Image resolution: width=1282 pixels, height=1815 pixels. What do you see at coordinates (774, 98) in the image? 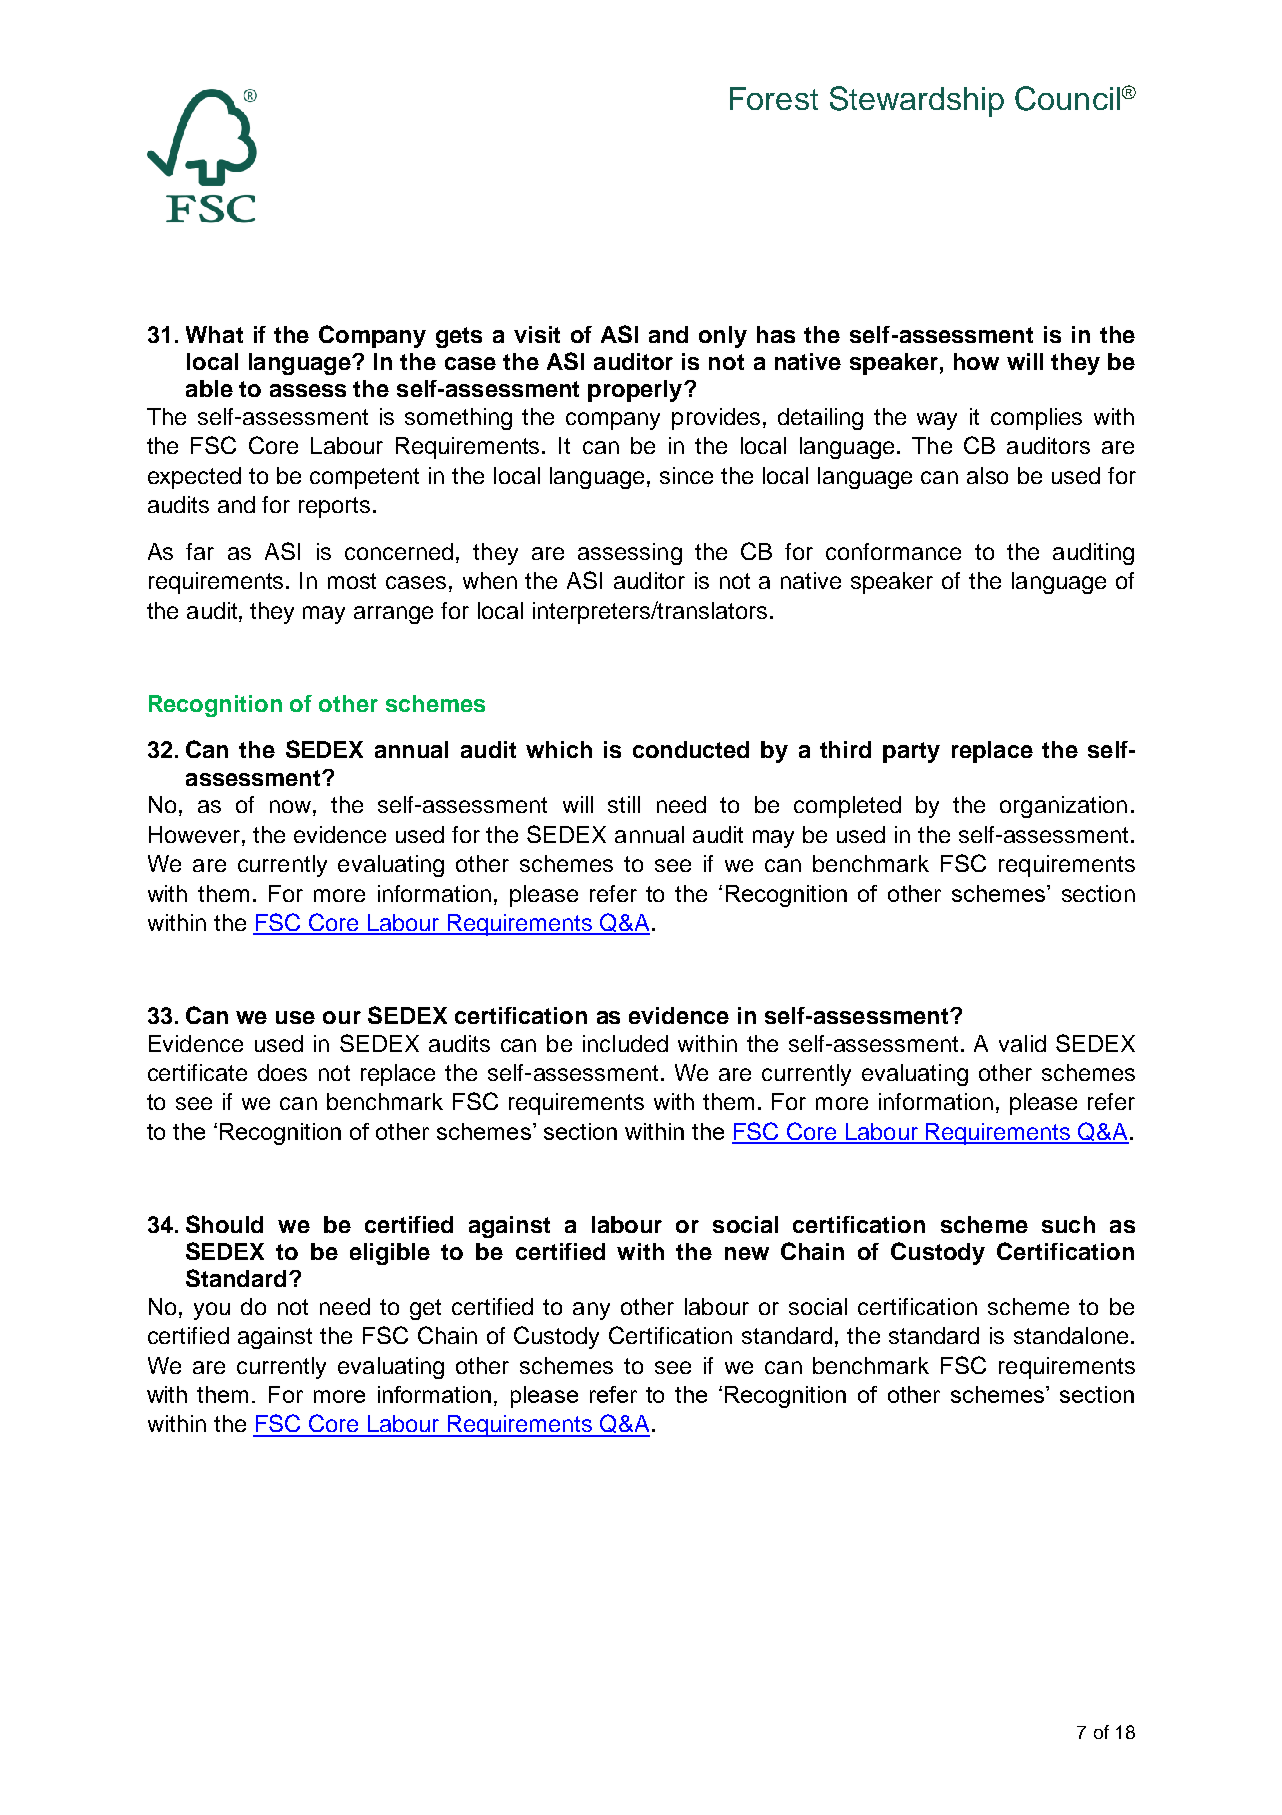
I see `Forest` at bounding box center [774, 98].
